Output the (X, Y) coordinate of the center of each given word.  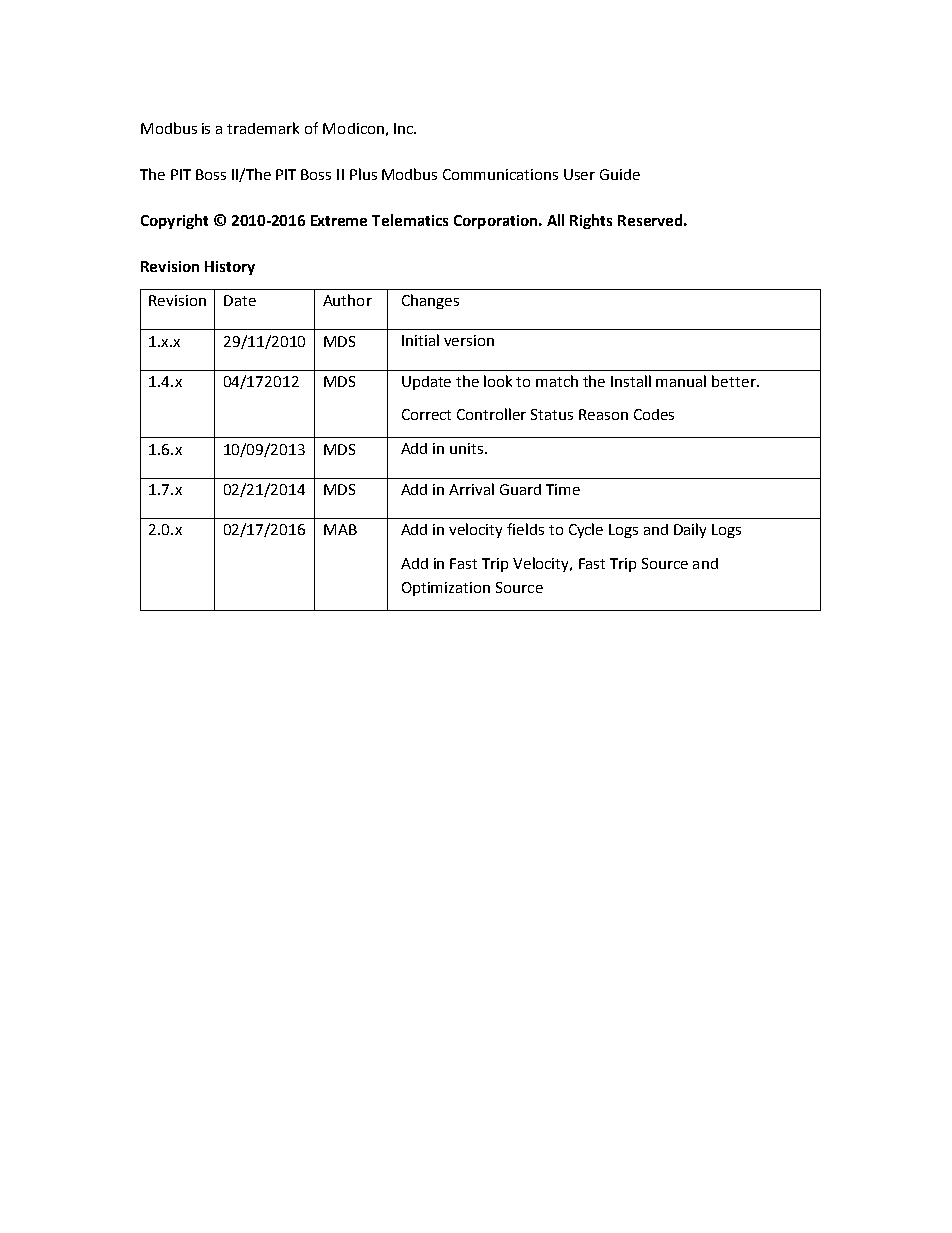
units (468, 448)
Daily (690, 530)
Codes (654, 414)
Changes (430, 301)
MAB (340, 529)
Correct (426, 414)
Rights (591, 221)
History (230, 268)
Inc (404, 128)
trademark (263, 128)
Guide (620, 174)
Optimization (446, 589)
